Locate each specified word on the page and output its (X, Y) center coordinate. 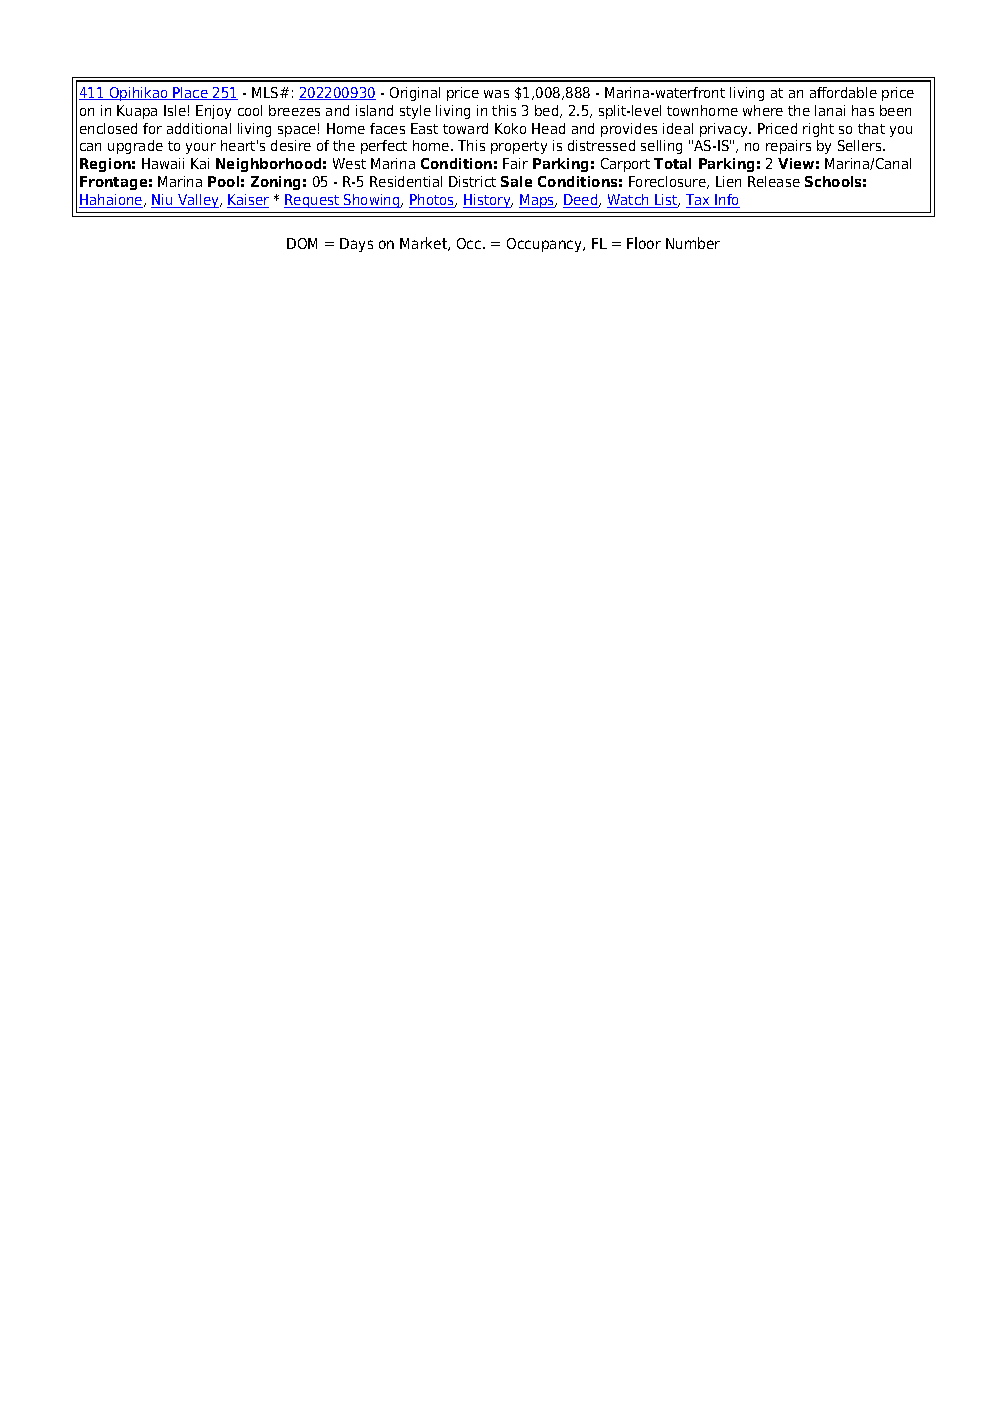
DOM (302, 243)
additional (199, 128)
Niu (163, 201)
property (519, 147)
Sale (516, 181)
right (818, 130)
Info (727, 201)
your (201, 148)
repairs (788, 147)
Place (191, 93)
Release (774, 181)
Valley (198, 201)
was (496, 94)
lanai (830, 110)
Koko (510, 128)
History (488, 201)
